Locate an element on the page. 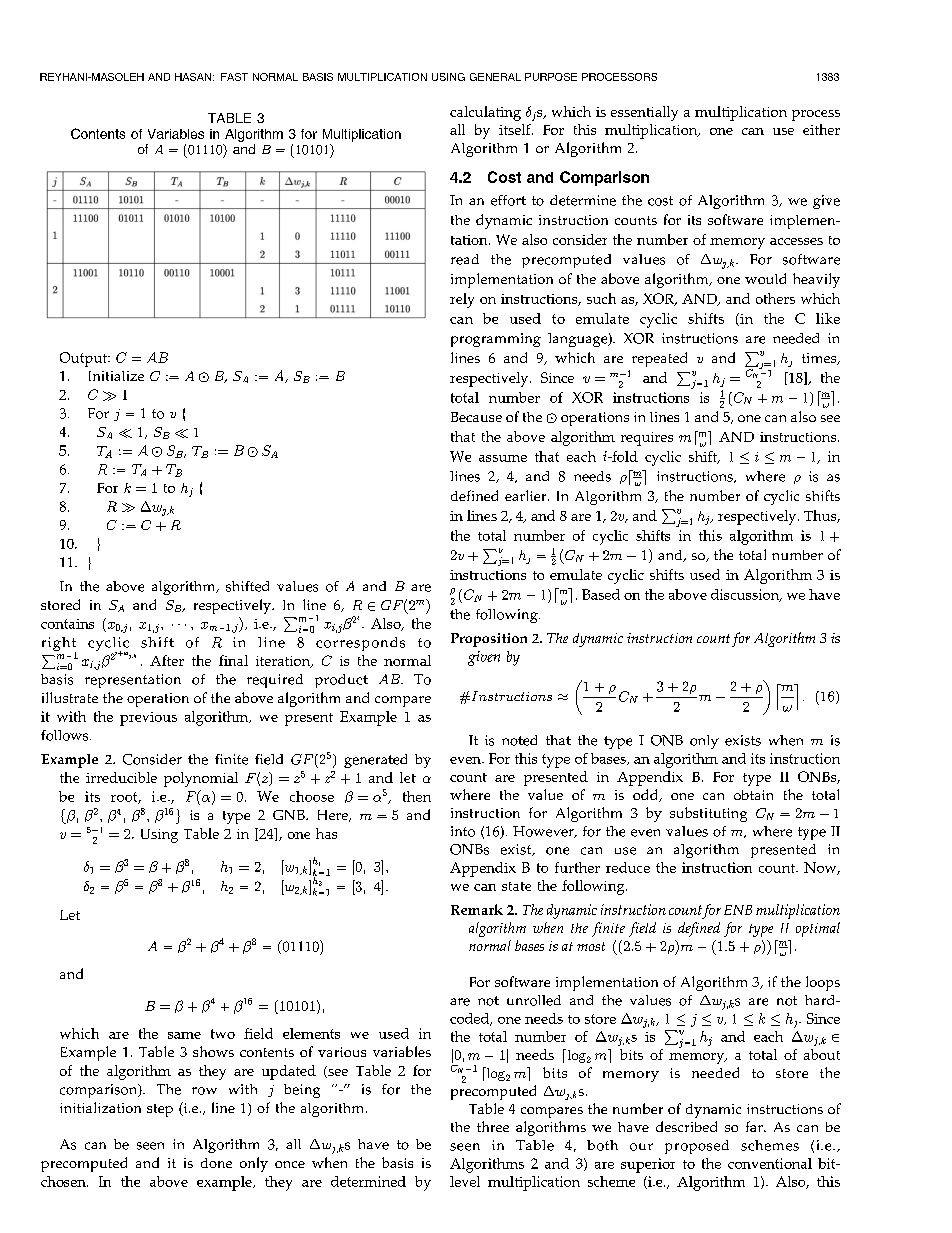 This page has height=1233, width=952. Proposition is located at coordinates (489, 640).
